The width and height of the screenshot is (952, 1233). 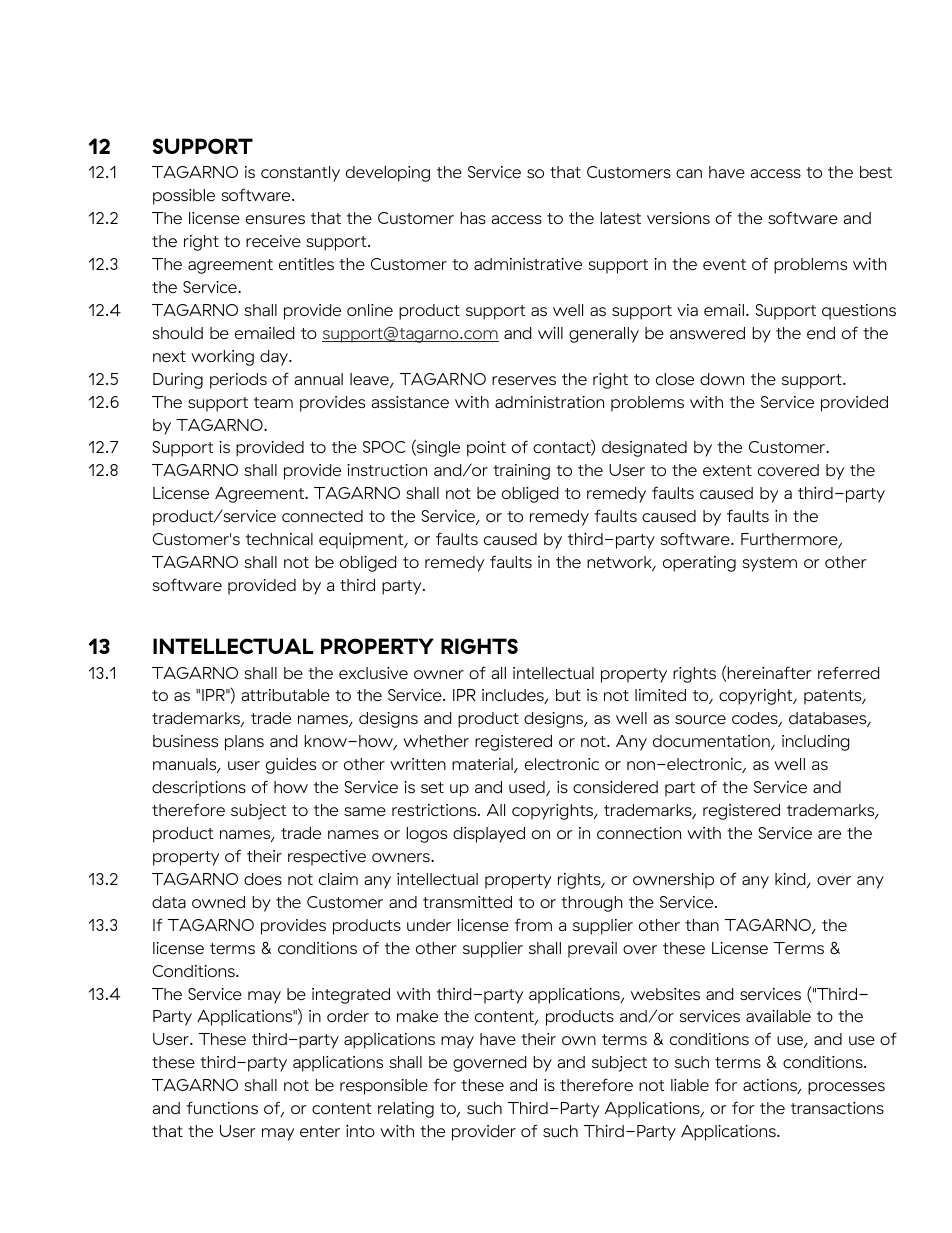 What do you see at coordinates (275, 219) in the screenshot?
I see `ensures` at bounding box center [275, 219].
